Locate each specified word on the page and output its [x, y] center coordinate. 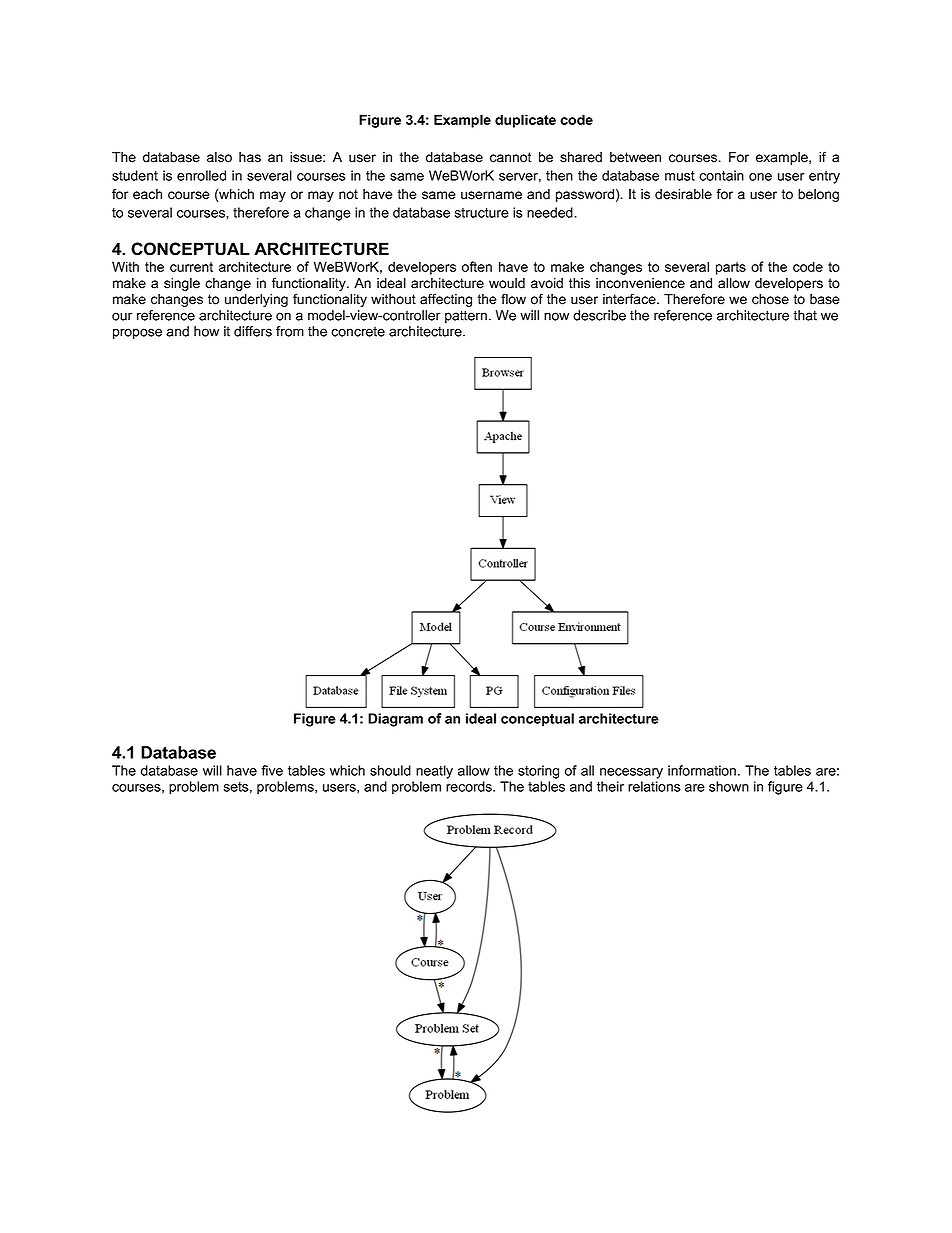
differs [253, 331]
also [219, 157]
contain [721, 175]
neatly [434, 772]
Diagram [395, 720]
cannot [511, 157]
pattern [466, 316]
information [702, 770]
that [805, 315]
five [272, 770]
